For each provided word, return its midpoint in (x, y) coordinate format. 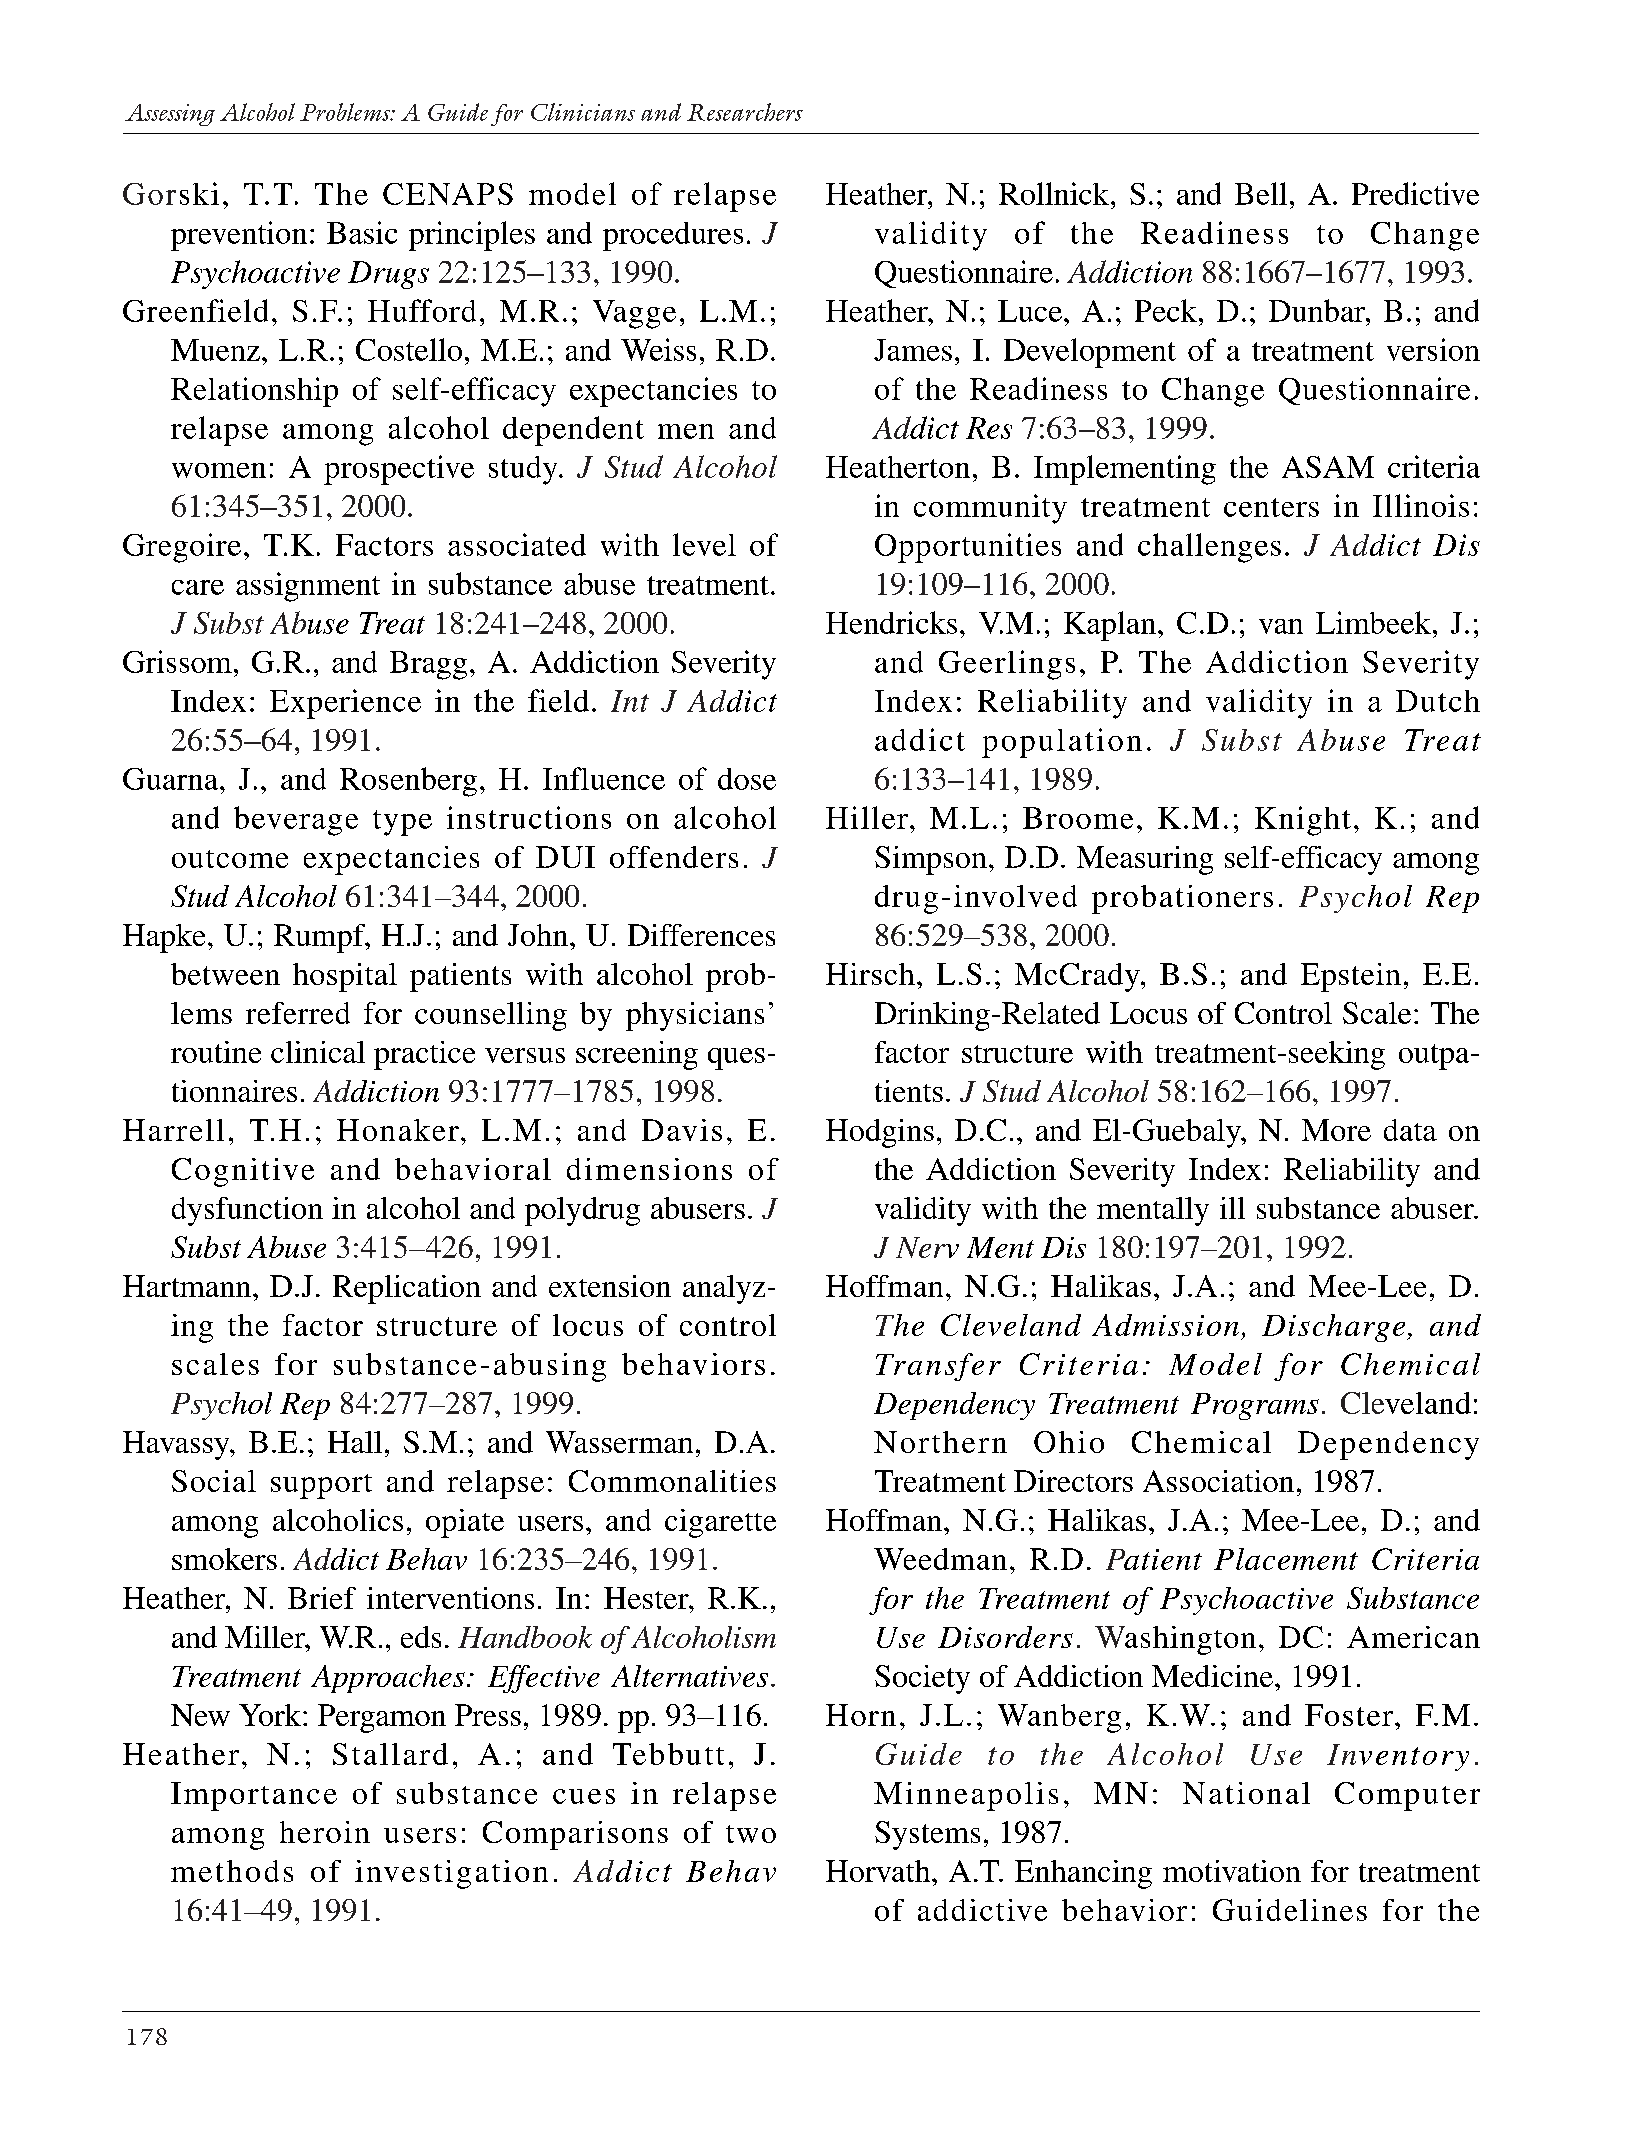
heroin (325, 1832)
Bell (1261, 193)
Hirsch (870, 974)
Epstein (1351, 977)
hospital (345, 977)
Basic (362, 232)
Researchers (745, 112)
